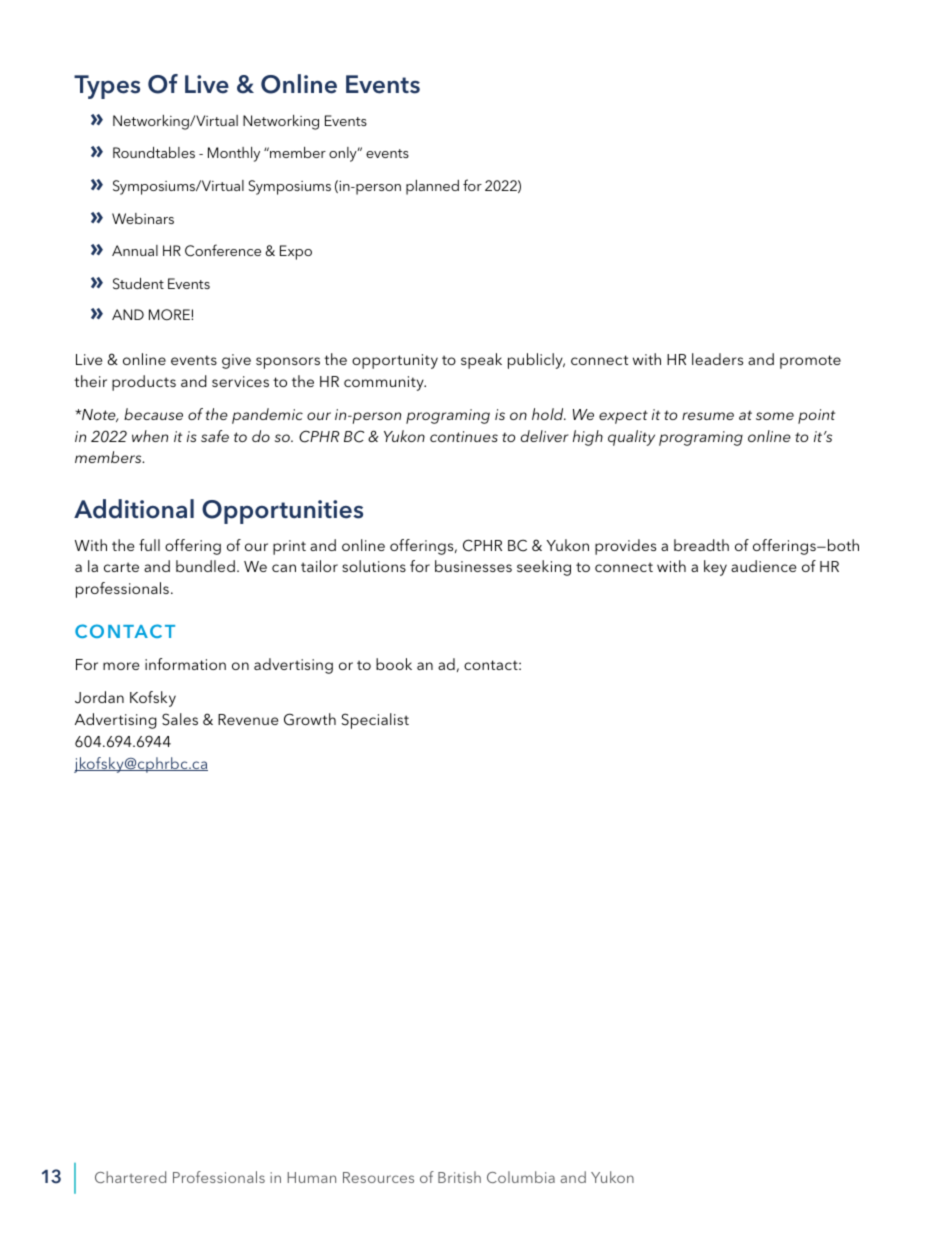  Describe the element at coordinates (459, 1177) in the screenshot. I see `British` at that location.
